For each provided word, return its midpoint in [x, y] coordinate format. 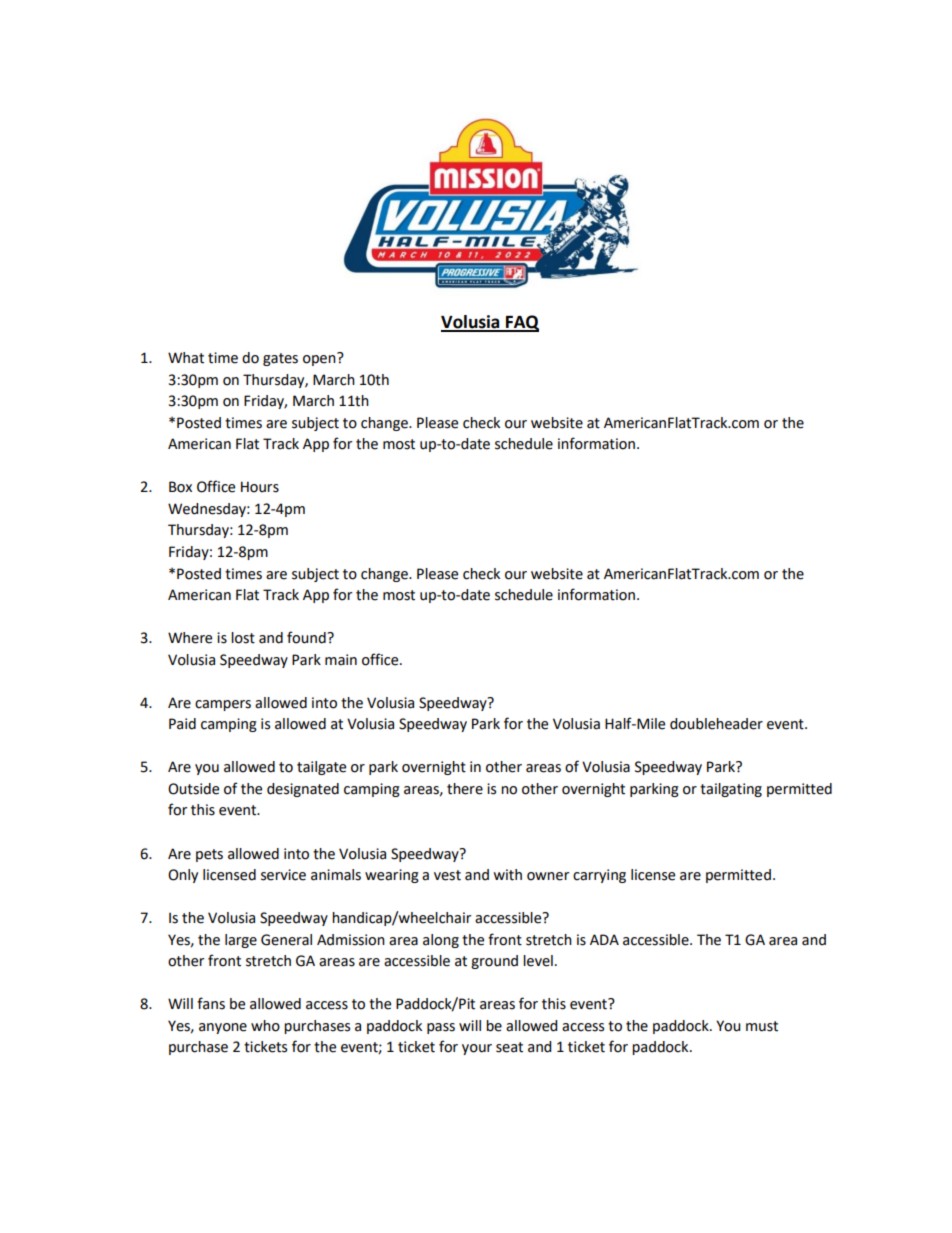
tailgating [731, 790]
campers [223, 705]
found [307, 637]
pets [209, 855]
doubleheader [716, 724]
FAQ [521, 323]
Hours [260, 487]
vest [447, 875]
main [341, 660]
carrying [599, 876]
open [320, 359]
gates [280, 359]
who [265, 1026]
